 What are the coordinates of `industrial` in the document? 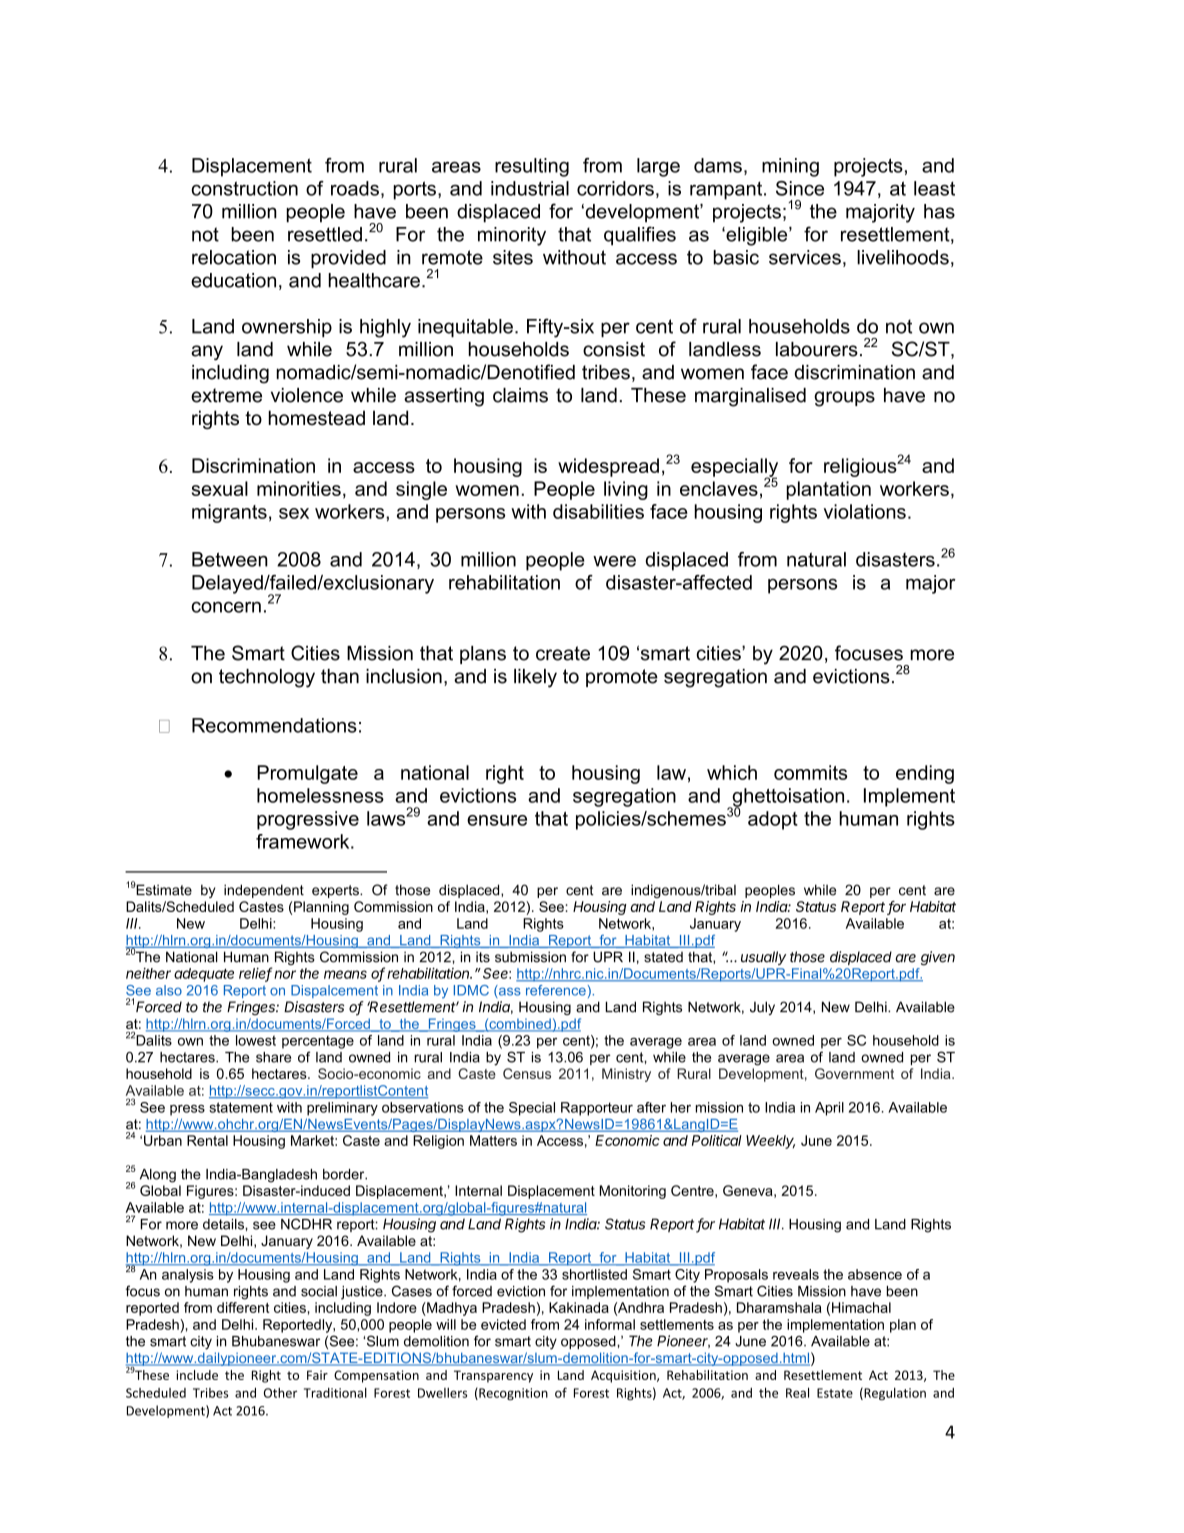 It's located at (530, 188).
